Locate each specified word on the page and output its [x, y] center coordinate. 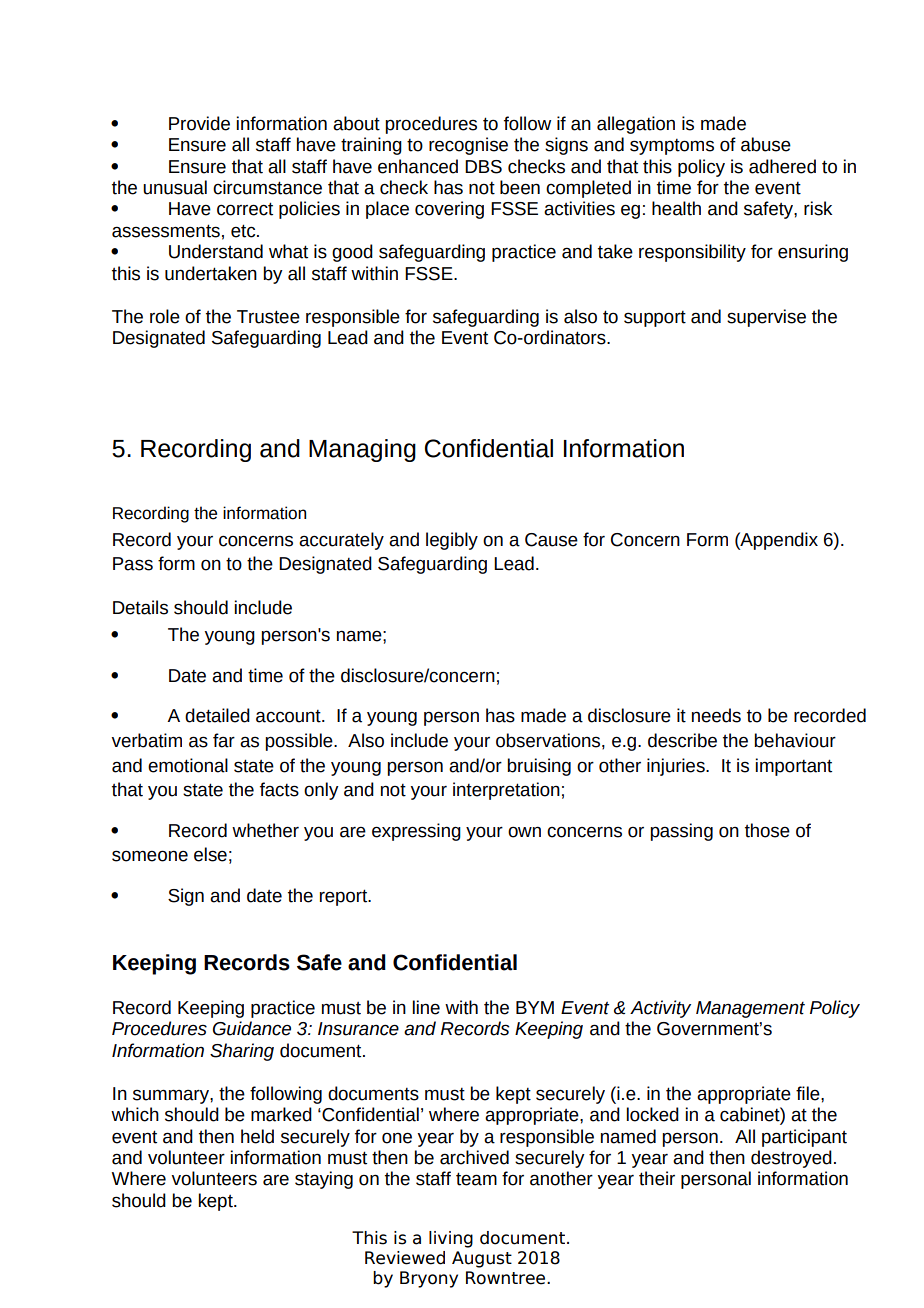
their [657, 1178]
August [482, 1259]
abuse [766, 144]
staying [324, 1180]
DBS [483, 167]
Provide [199, 123]
